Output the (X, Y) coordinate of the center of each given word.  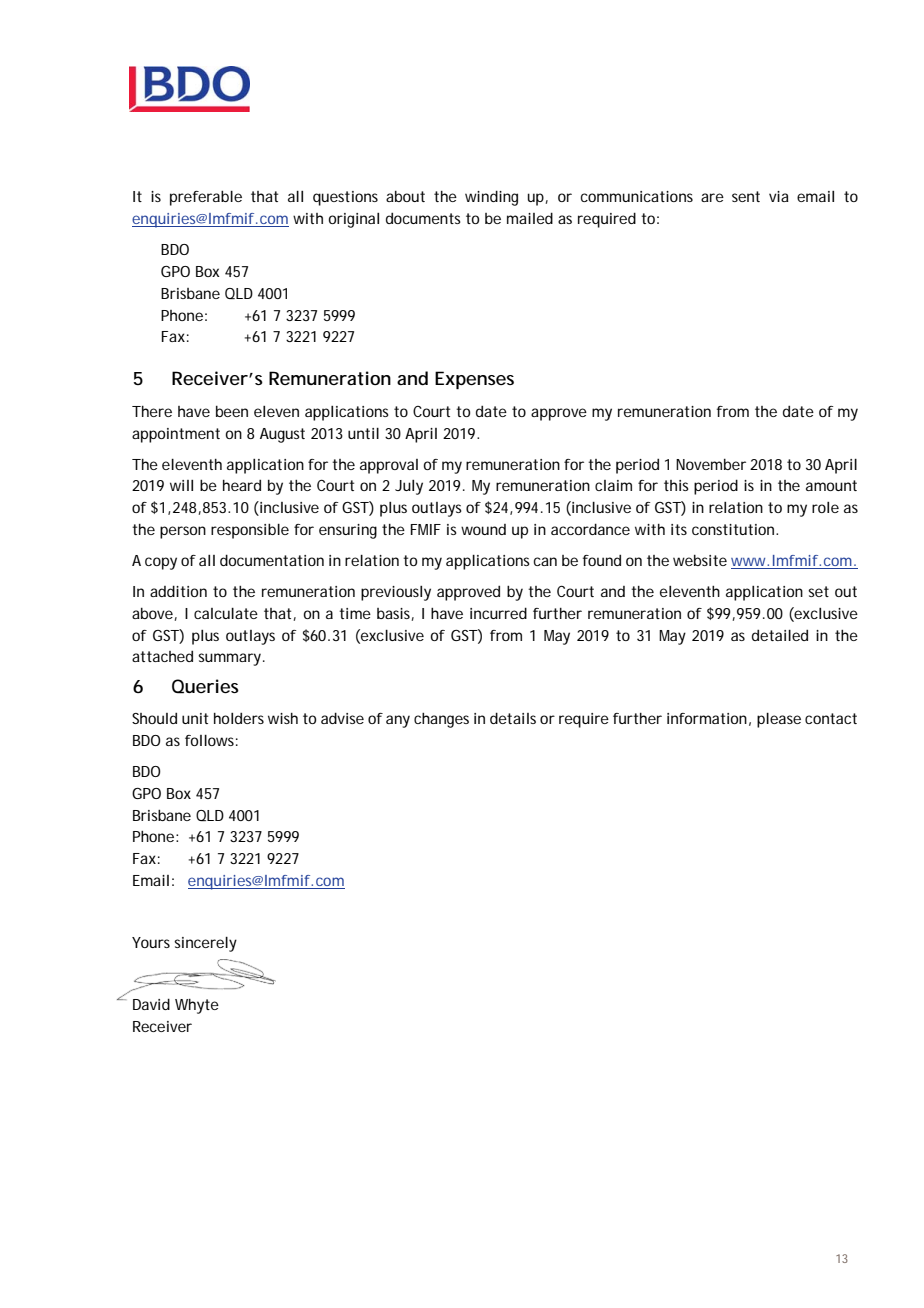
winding (491, 198)
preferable (206, 198)
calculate (226, 613)
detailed (780, 635)
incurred (498, 613)
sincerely (205, 944)
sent (746, 196)
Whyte (197, 1006)
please (779, 720)
